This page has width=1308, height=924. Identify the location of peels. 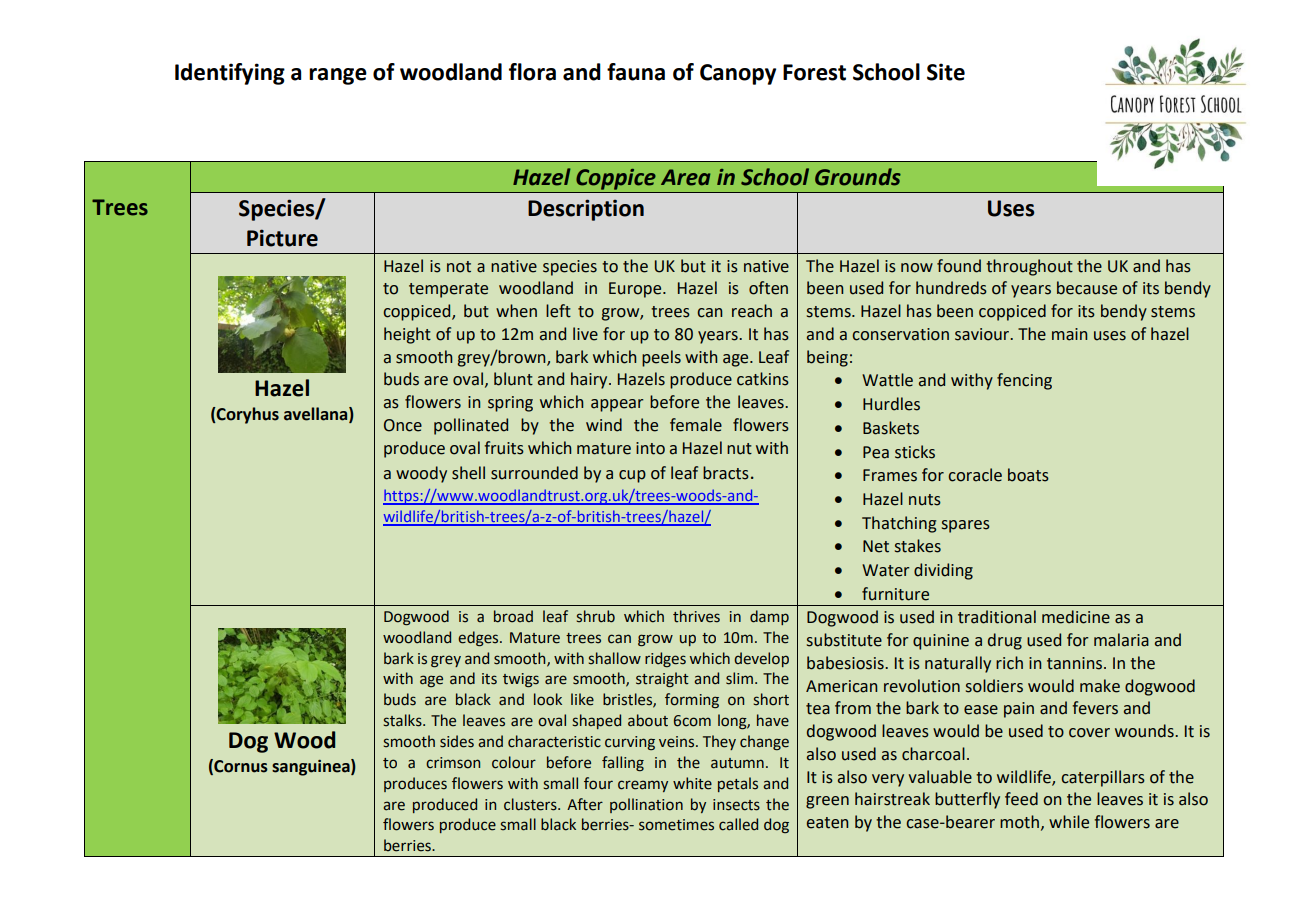
(661, 358).
